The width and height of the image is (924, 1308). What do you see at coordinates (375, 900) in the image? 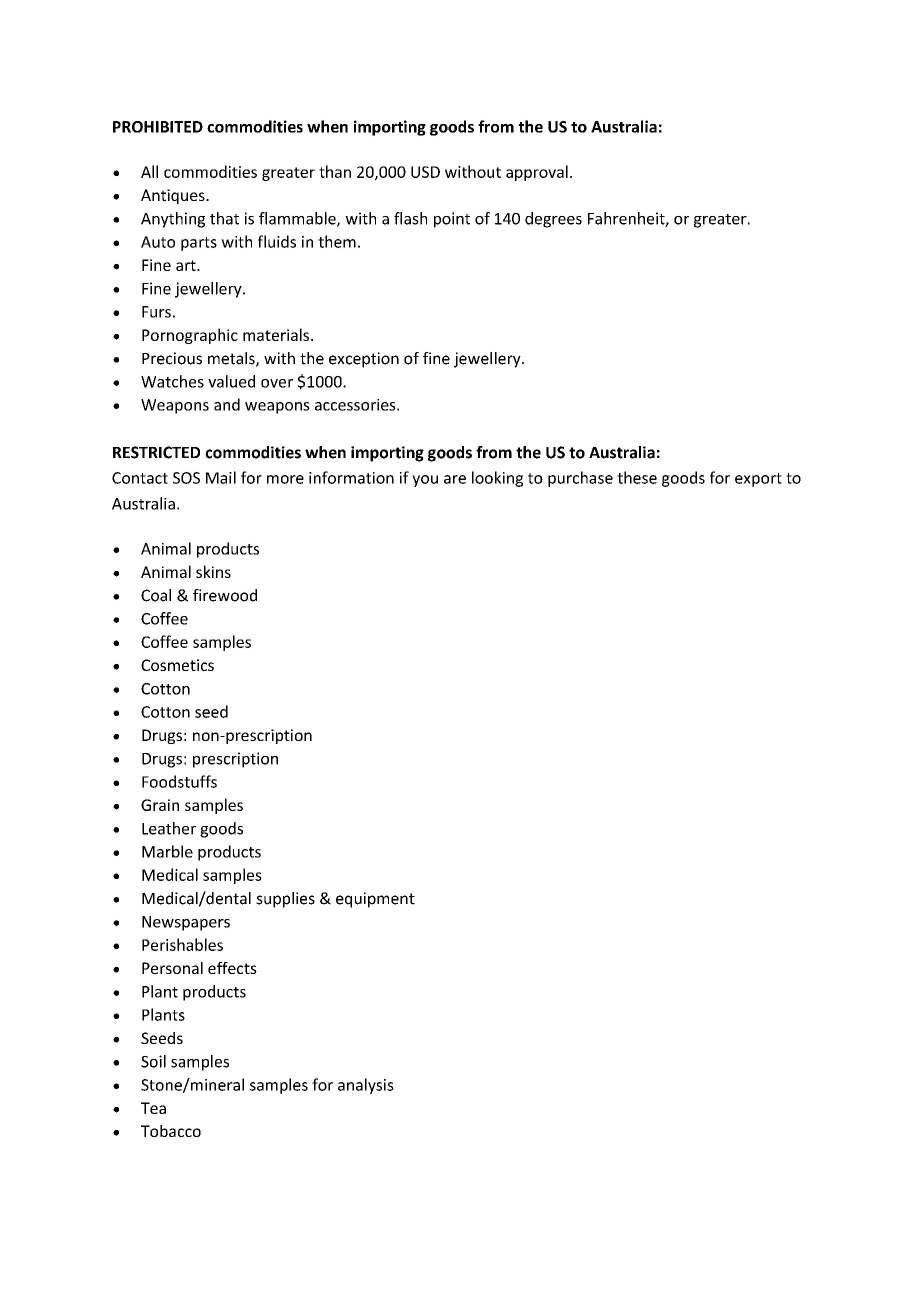
I see `equipment` at bounding box center [375, 900].
